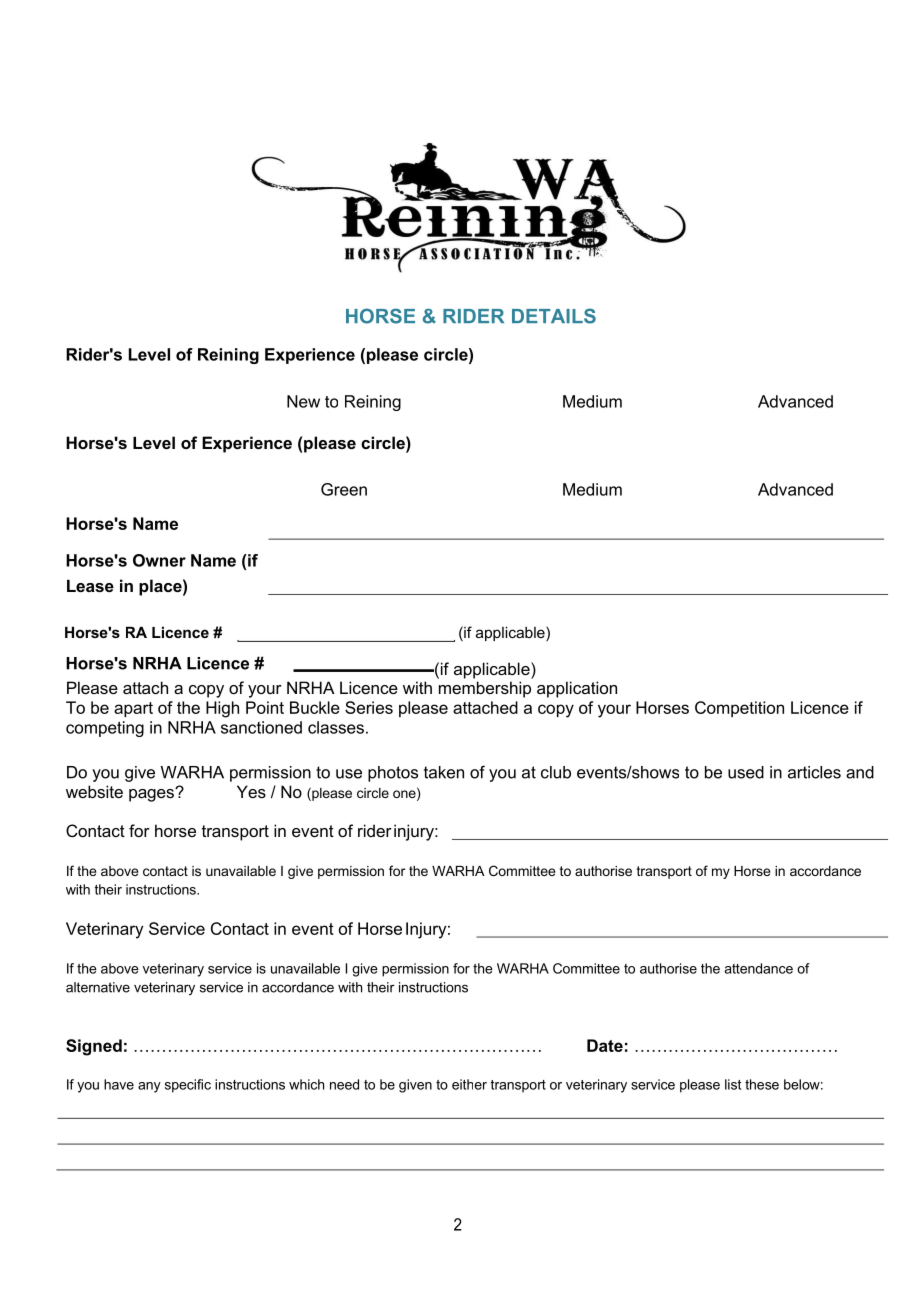 This image has width=924, height=1308. Describe the element at coordinates (759, 968) in the image. I see `attendance` at that location.
